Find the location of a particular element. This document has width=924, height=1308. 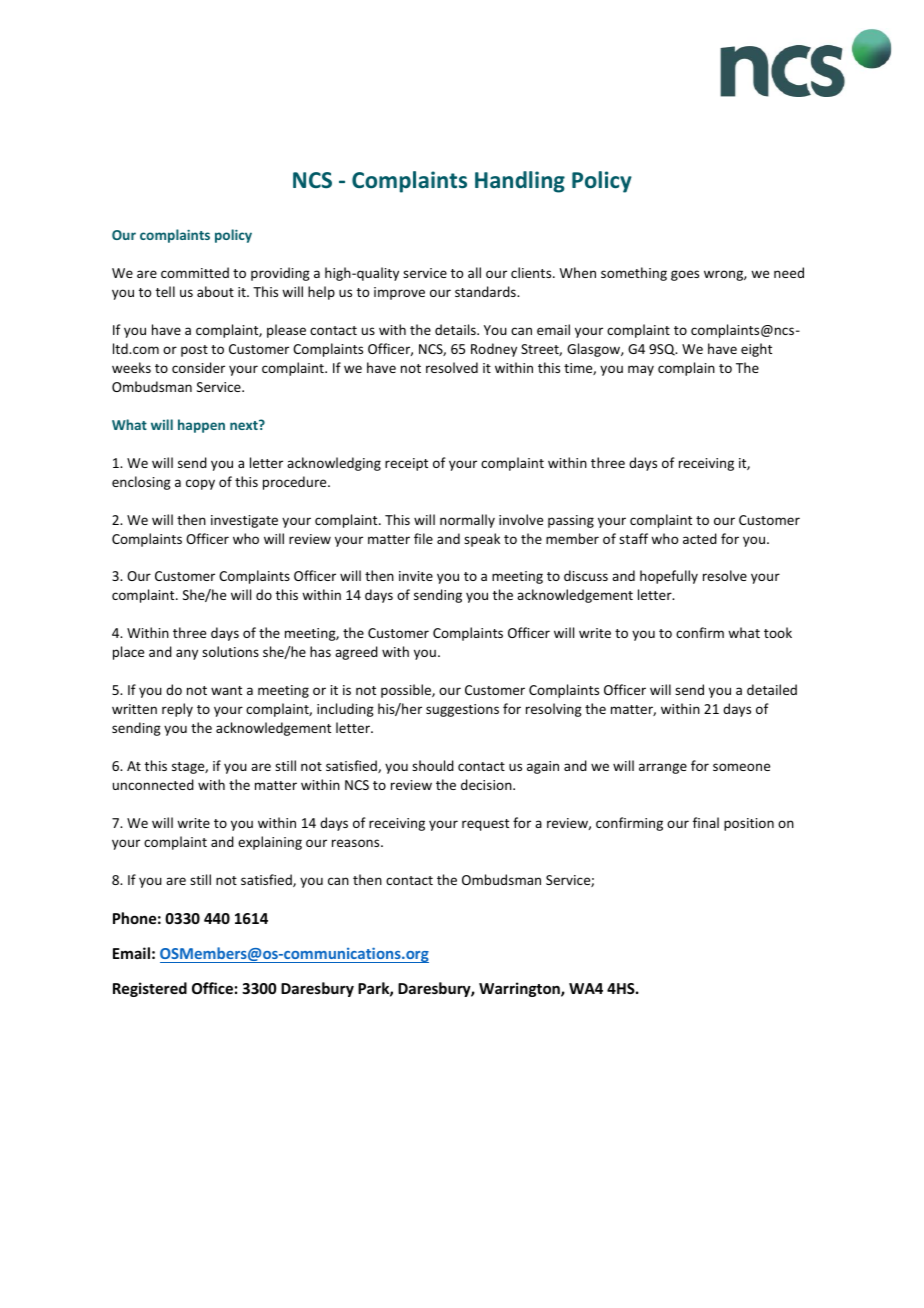

suggestions is located at coordinates (462, 710).
